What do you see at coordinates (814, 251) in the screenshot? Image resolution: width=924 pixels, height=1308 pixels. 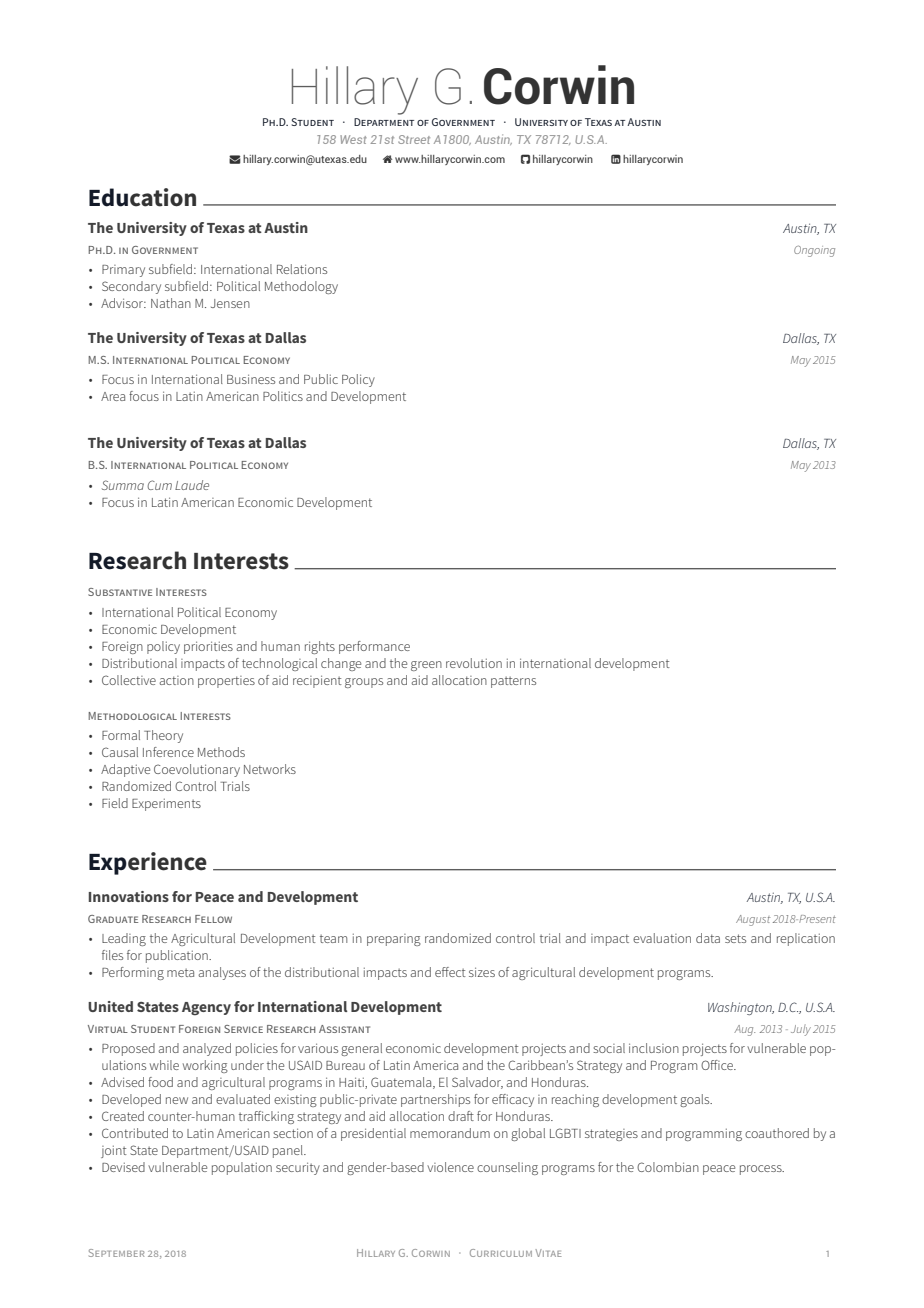 I see `Ongoing` at bounding box center [814, 251].
